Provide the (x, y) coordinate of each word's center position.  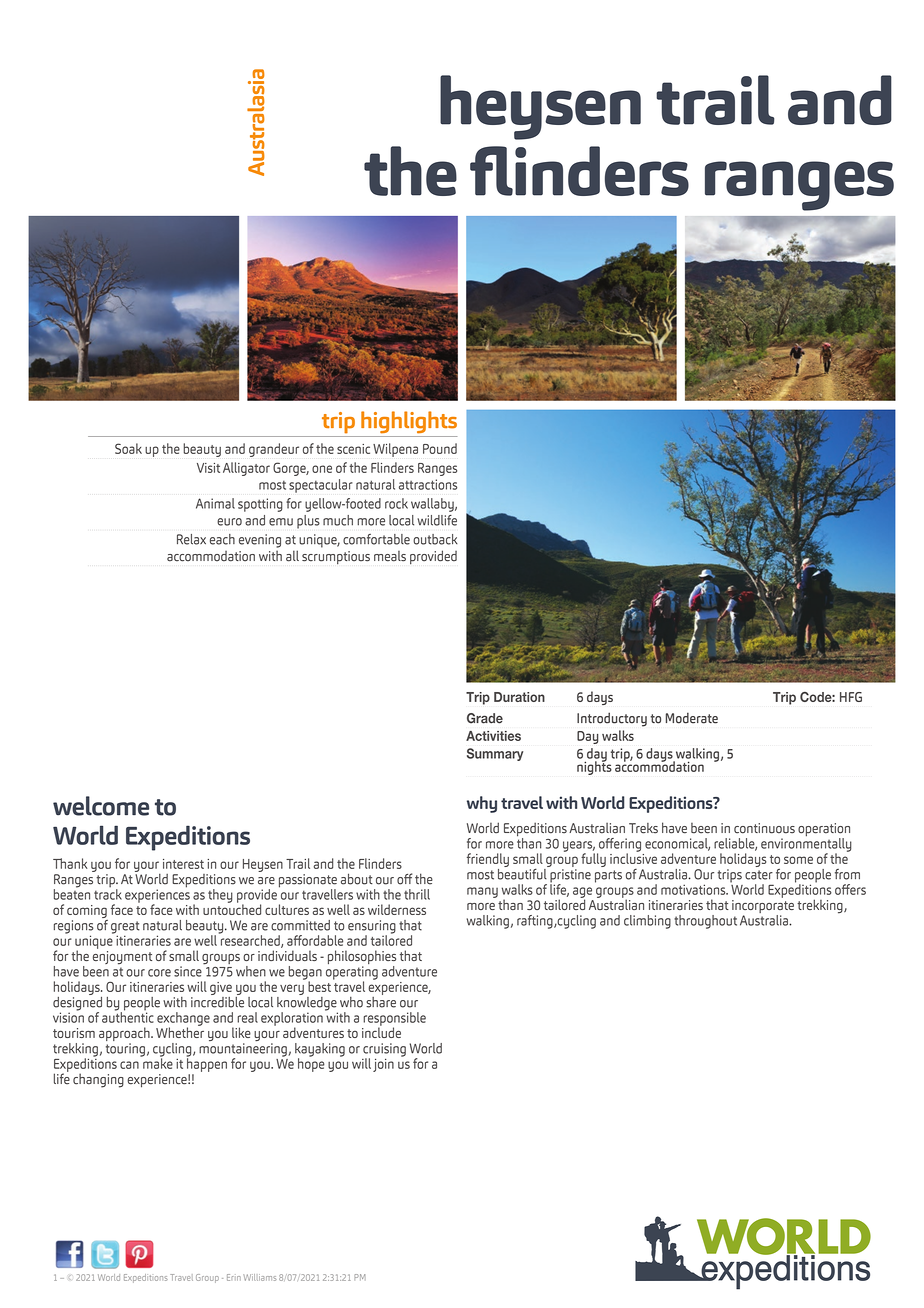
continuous (764, 828)
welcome (101, 806)
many (482, 892)
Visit (208, 468)
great (125, 928)
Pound (440, 448)
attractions (428, 484)
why (482, 804)
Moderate (692, 718)
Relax (191, 539)
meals (390, 556)
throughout (705, 922)
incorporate (763, 906)
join (383, 1065)
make (157, 1062)
